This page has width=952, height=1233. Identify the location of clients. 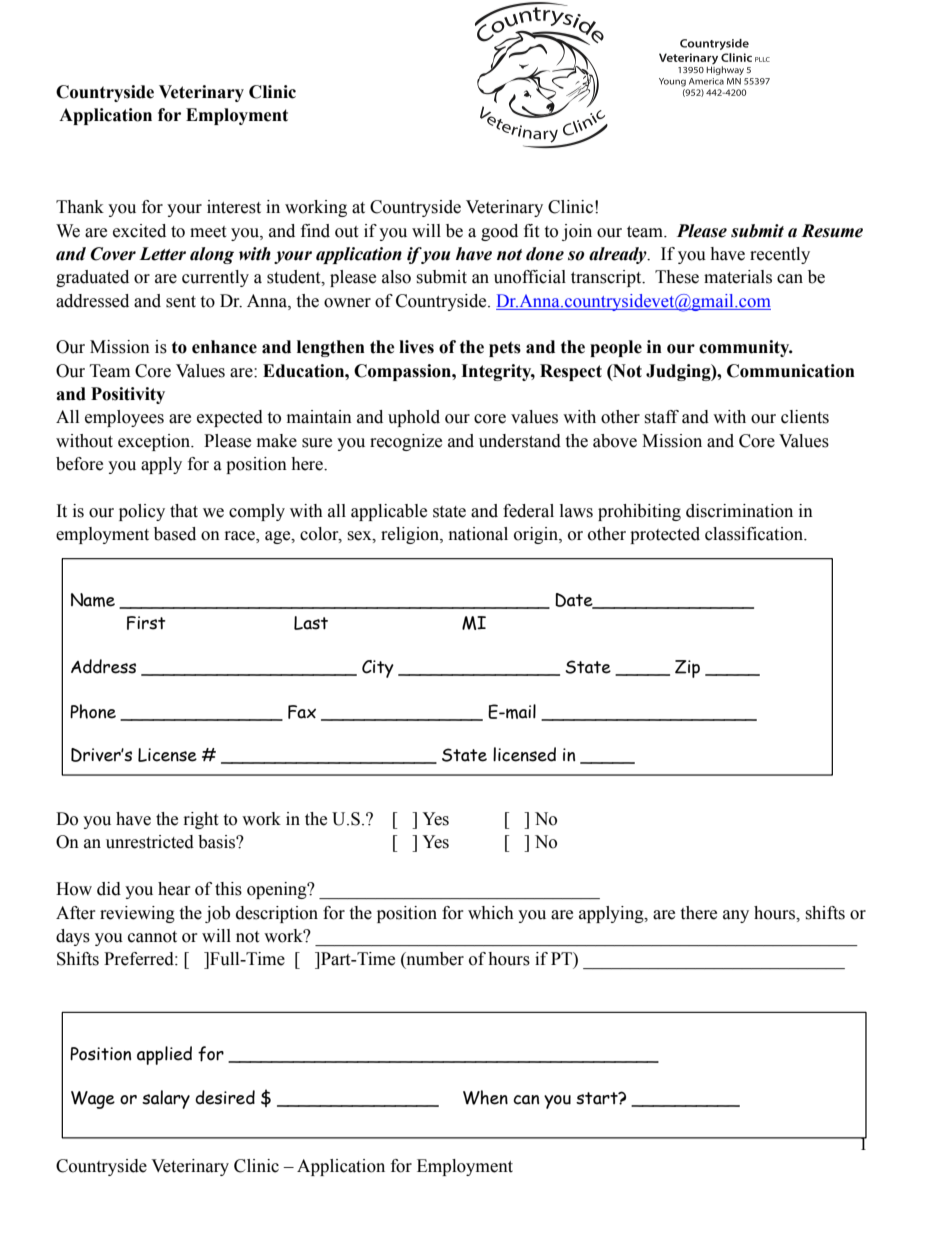
(805, 417).
